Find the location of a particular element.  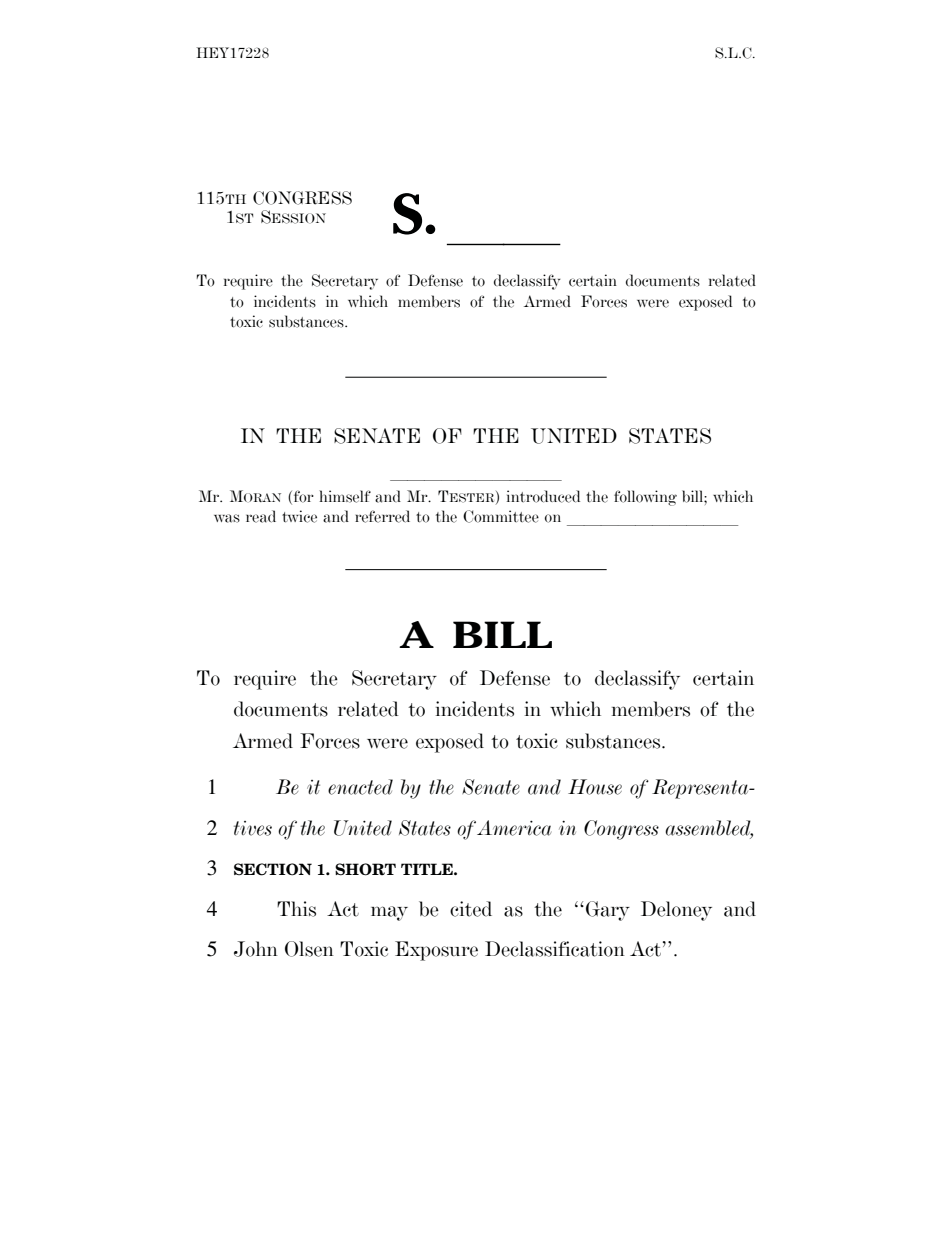

America is located at coordinates (514, 828).
